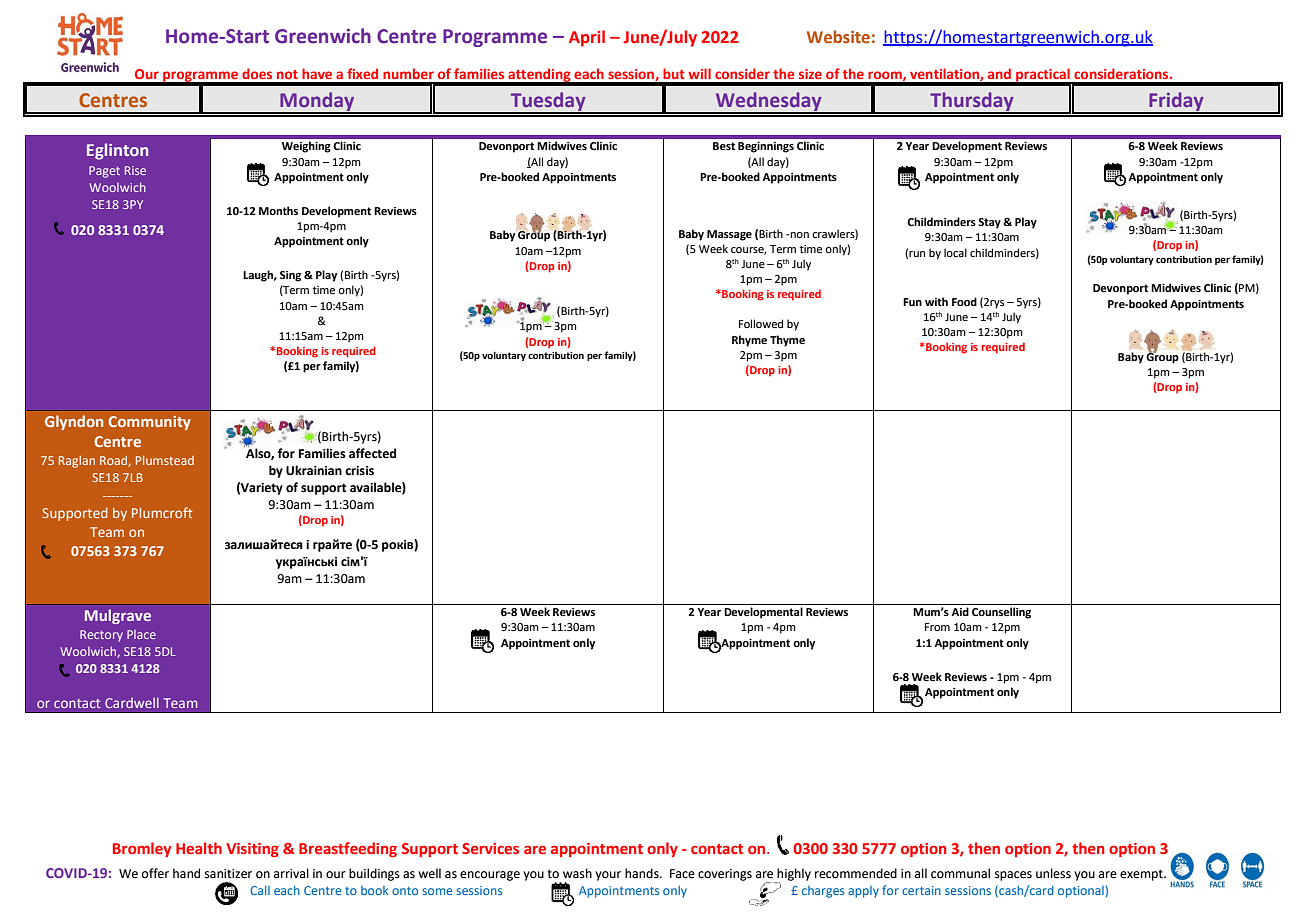 This screenshot has width=1308, height=924. What do you see at coordinates (314, 470) in the screenshot?
I see `Ukrainian` at bounding box center [314, 470].
